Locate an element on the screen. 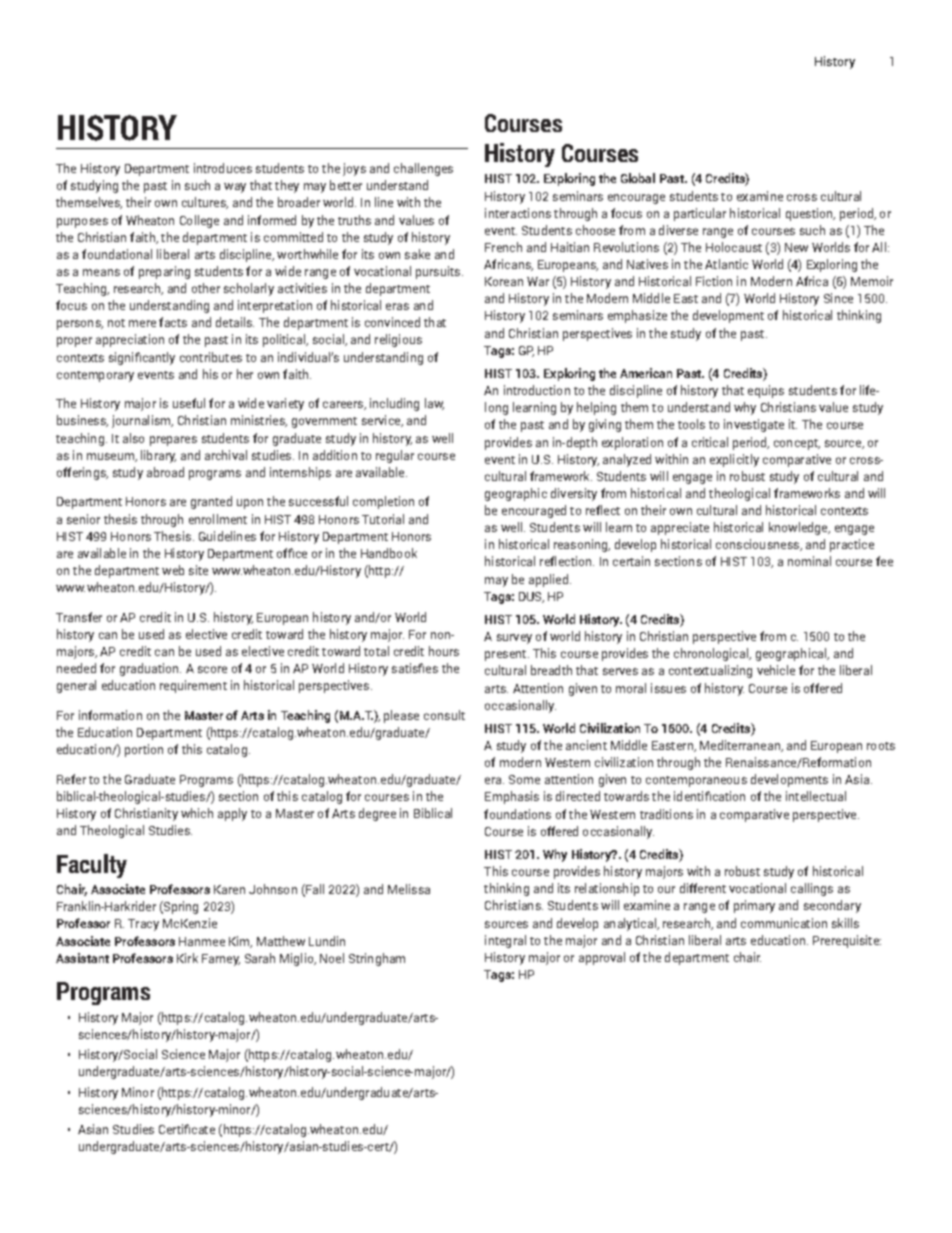  applied is located at coordinates (548, 580).
